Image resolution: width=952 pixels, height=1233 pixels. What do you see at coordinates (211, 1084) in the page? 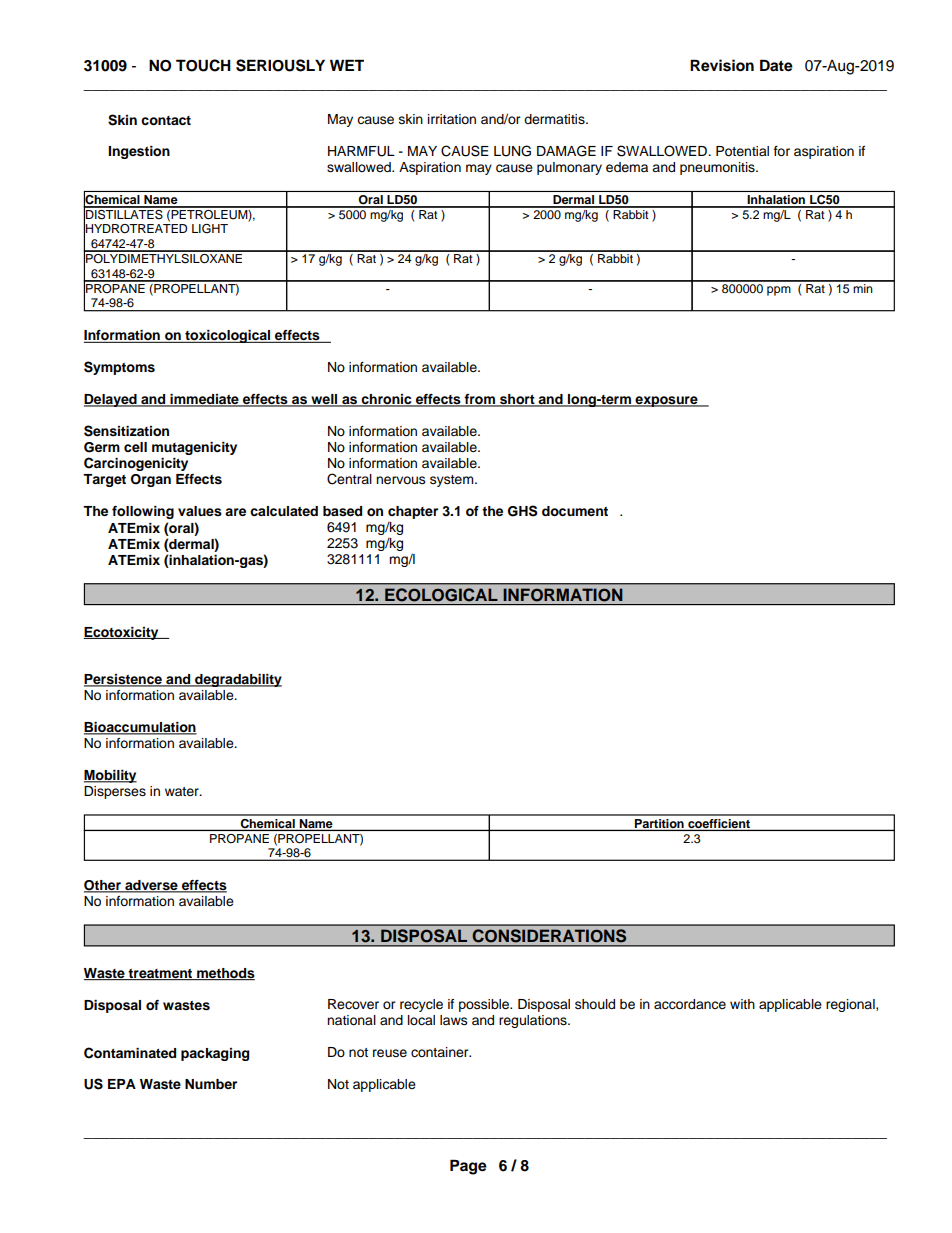
I see `Number` at bounding box center [211, 1084].
